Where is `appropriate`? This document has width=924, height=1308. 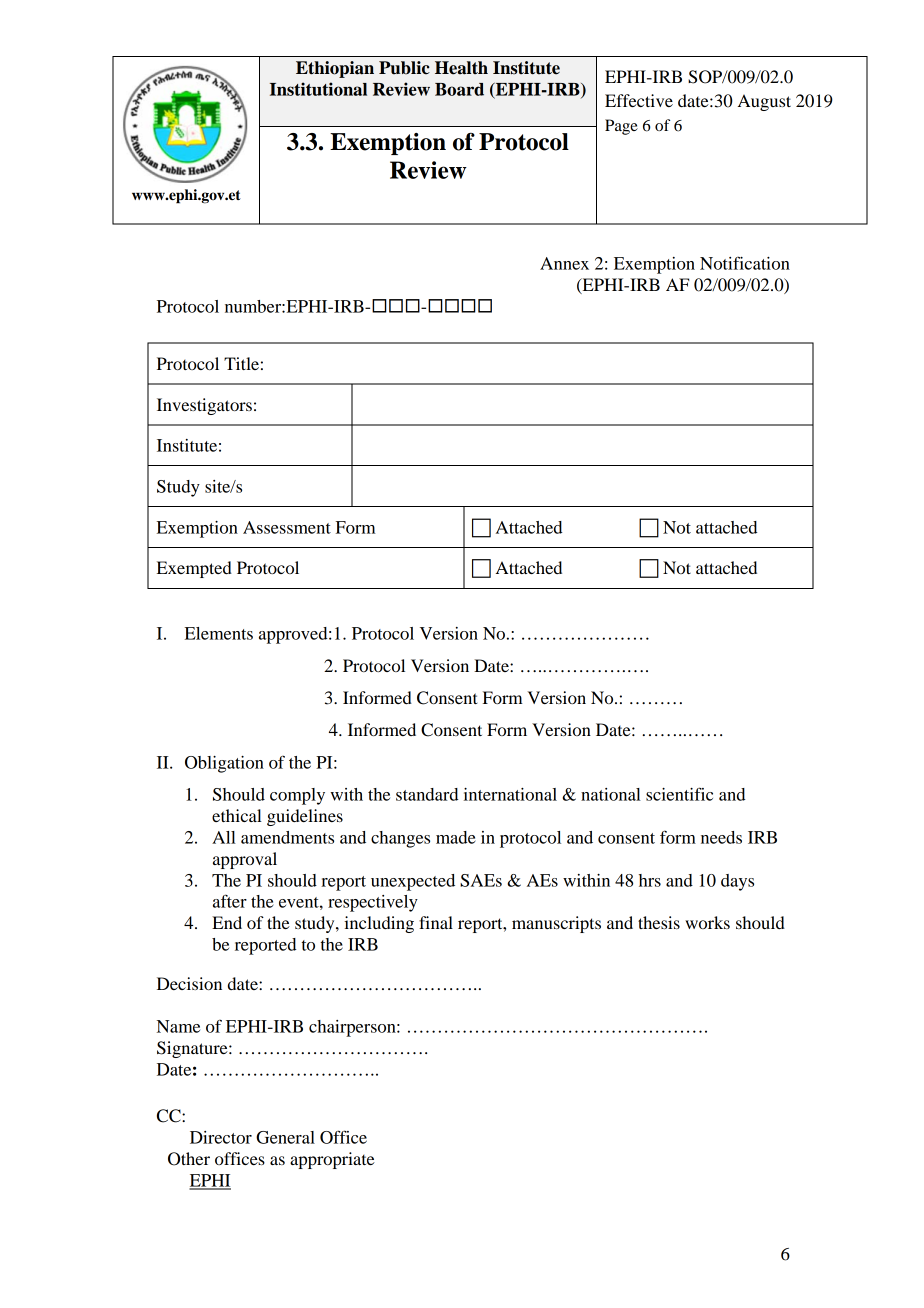 appropriate is located at coordinates (332, 1160).
